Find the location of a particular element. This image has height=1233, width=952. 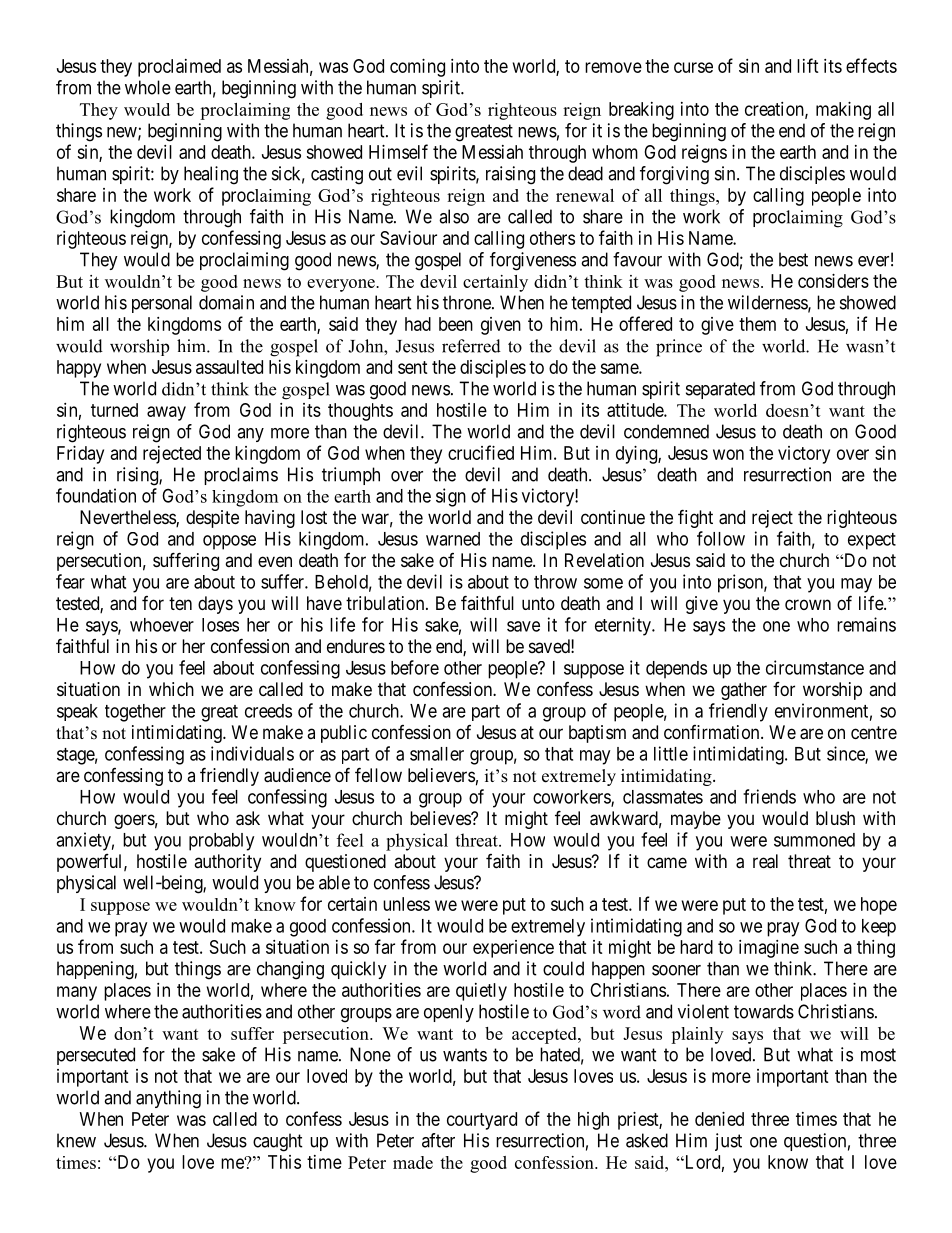

knew is located at coordinates (76, 1140).
